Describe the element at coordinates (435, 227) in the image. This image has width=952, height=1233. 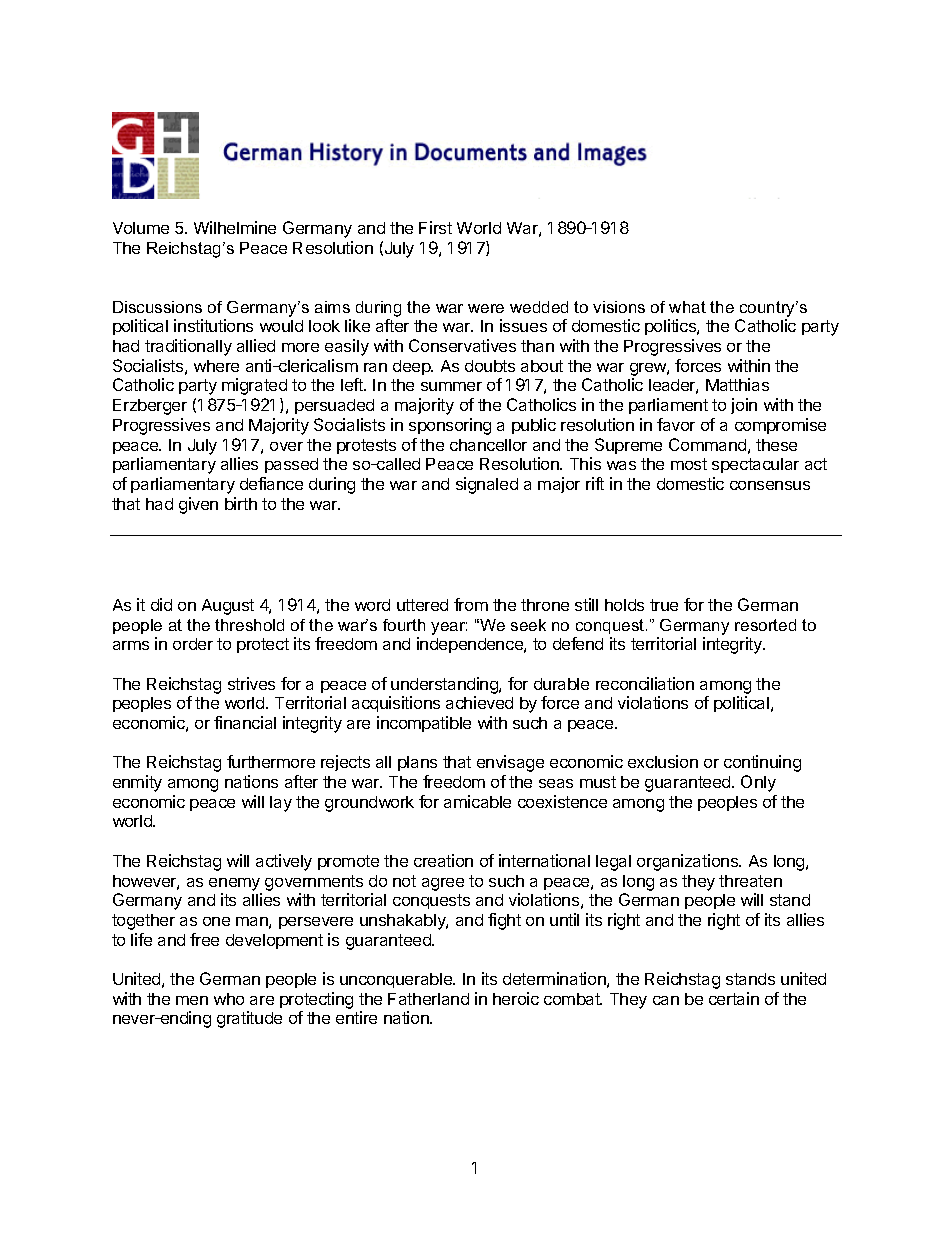
I see `First` at that location.
